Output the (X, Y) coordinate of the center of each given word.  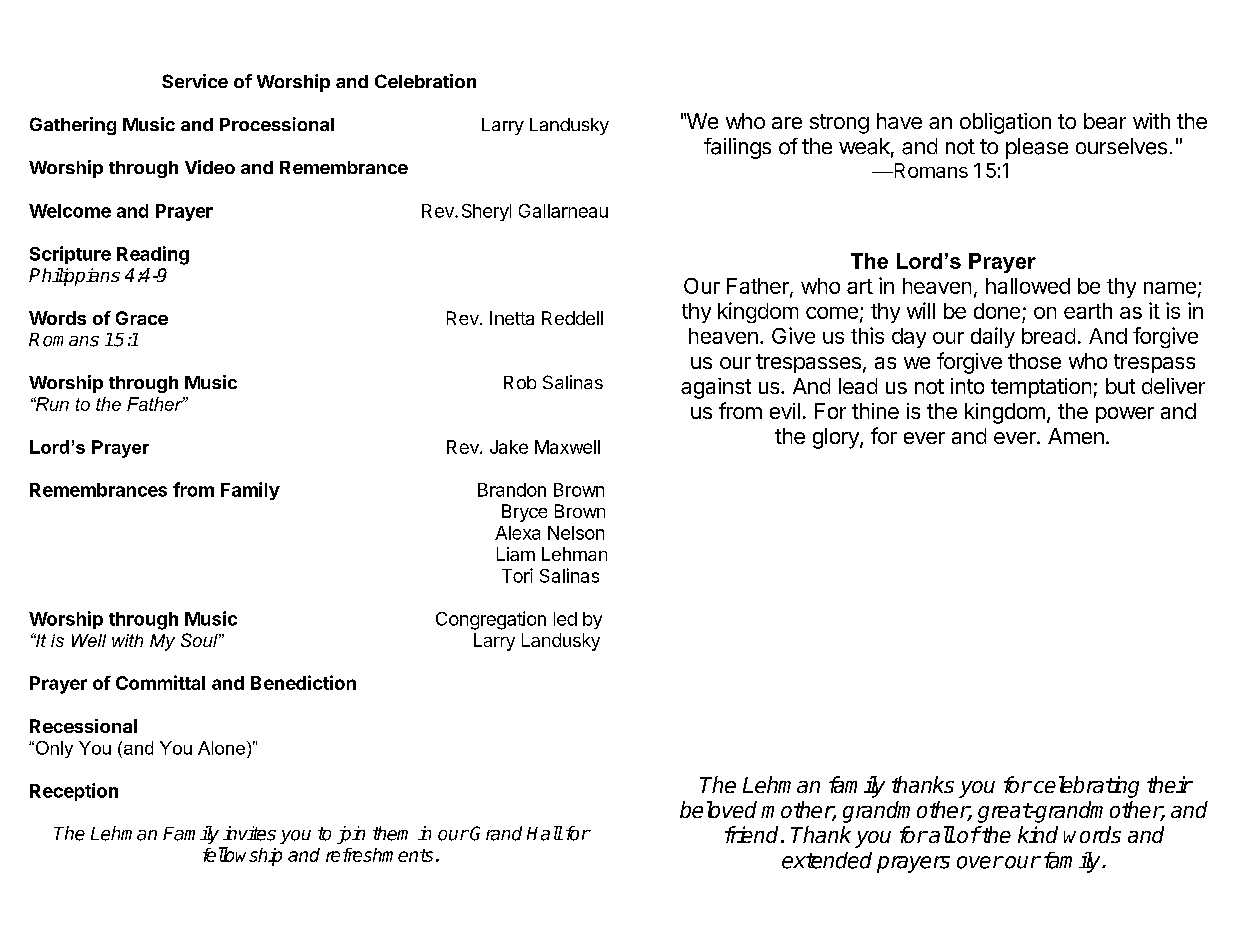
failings (737, 148)
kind (1038, 834)
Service (195, 81)
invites (249, 833)
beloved (718, 809)
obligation (1005, 123)
